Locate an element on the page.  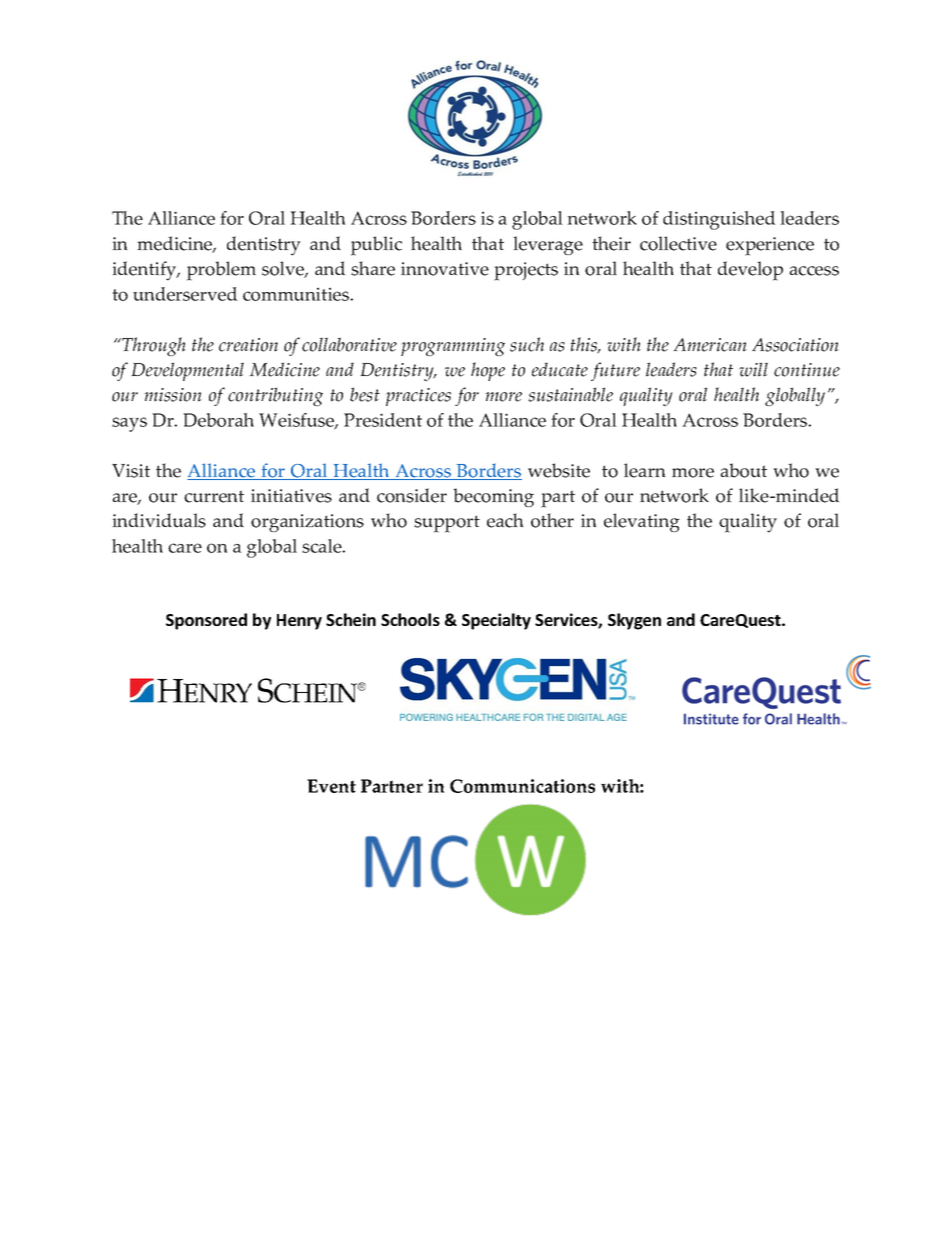
problem is located at coordinates (221, 271).
